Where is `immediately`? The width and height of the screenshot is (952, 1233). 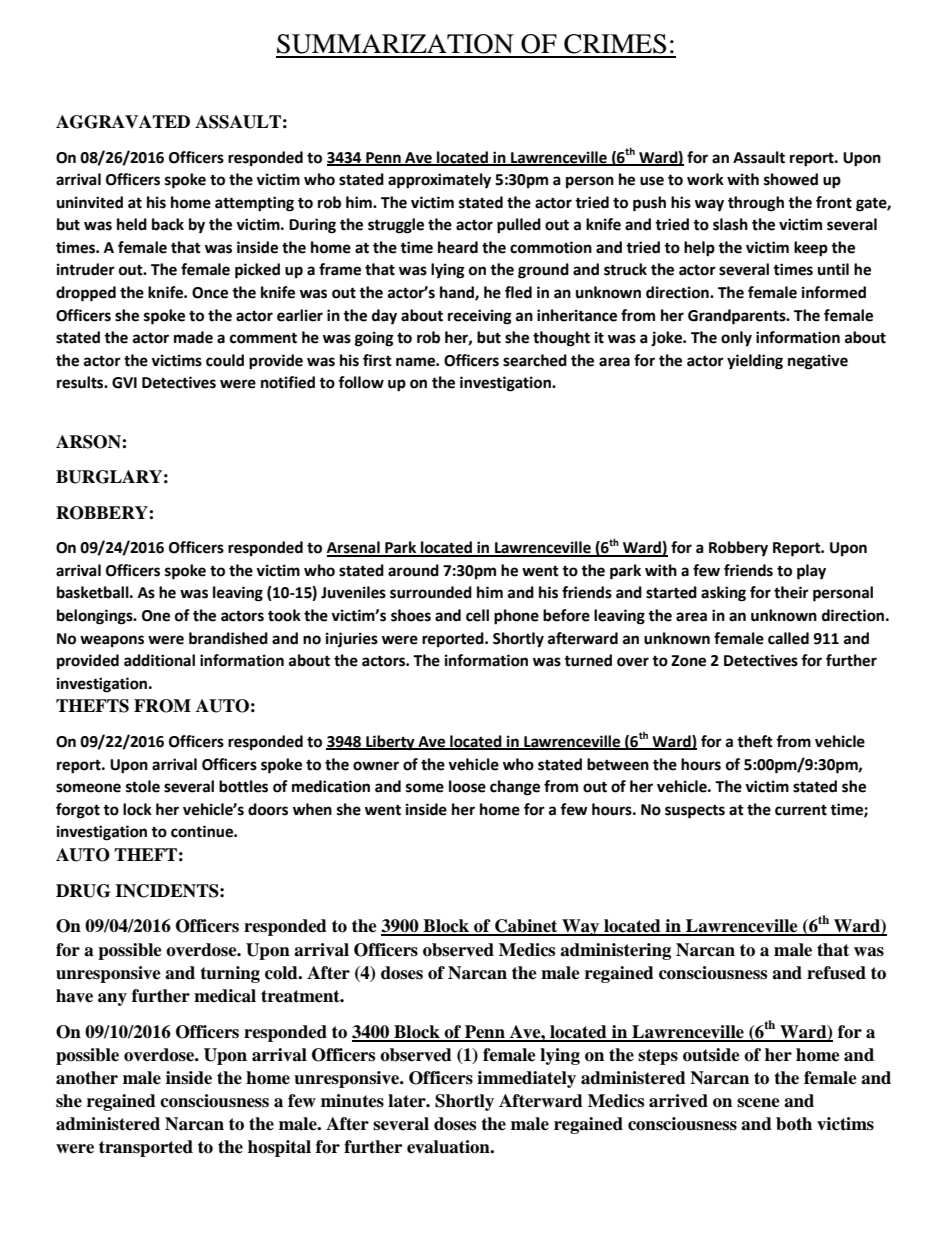
immediately is located at coordinates (526, 1079).
